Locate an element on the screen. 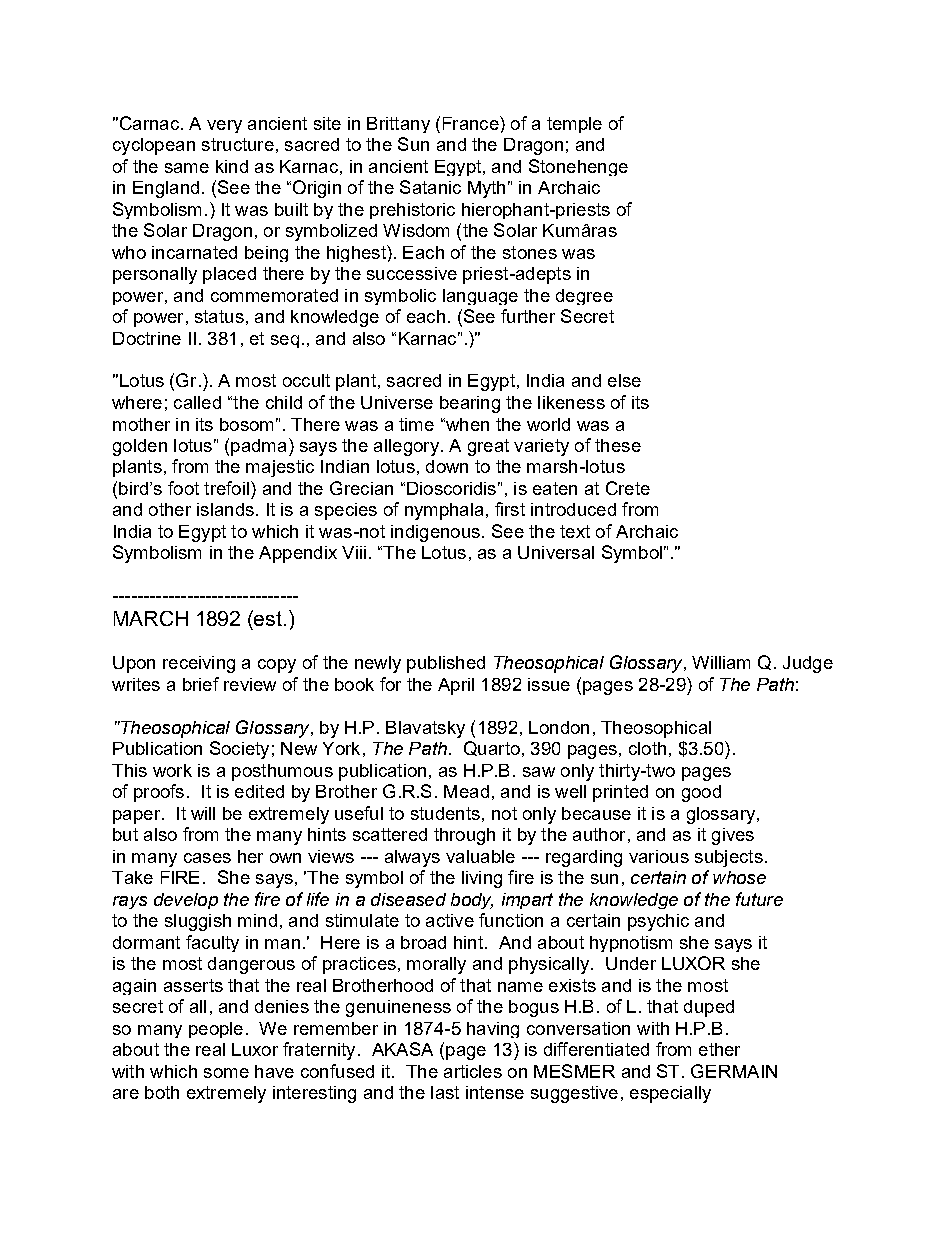 The height and width of the screenshot is (1233, 952). Judge is located at coordinates (808, 664).
